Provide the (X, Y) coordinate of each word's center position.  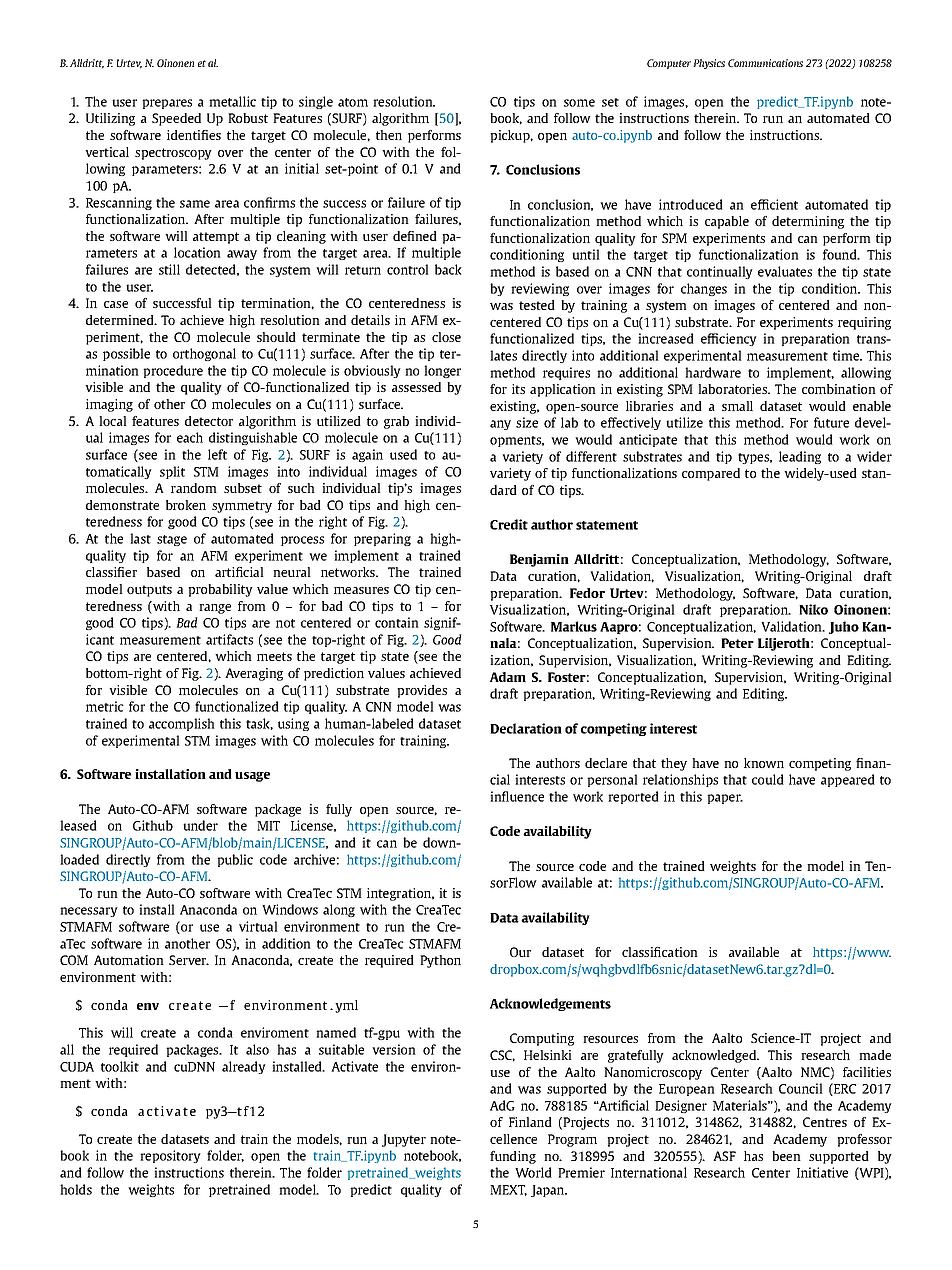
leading (800, 457)
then (389, 135)
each (190, 437)
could (768, 779)
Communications (765, 63)
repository (170, 1156)
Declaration (526, 728)
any (500, 425)
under (200, 825)
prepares (167, 104)
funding (513, 1157)
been (786, 1156)
